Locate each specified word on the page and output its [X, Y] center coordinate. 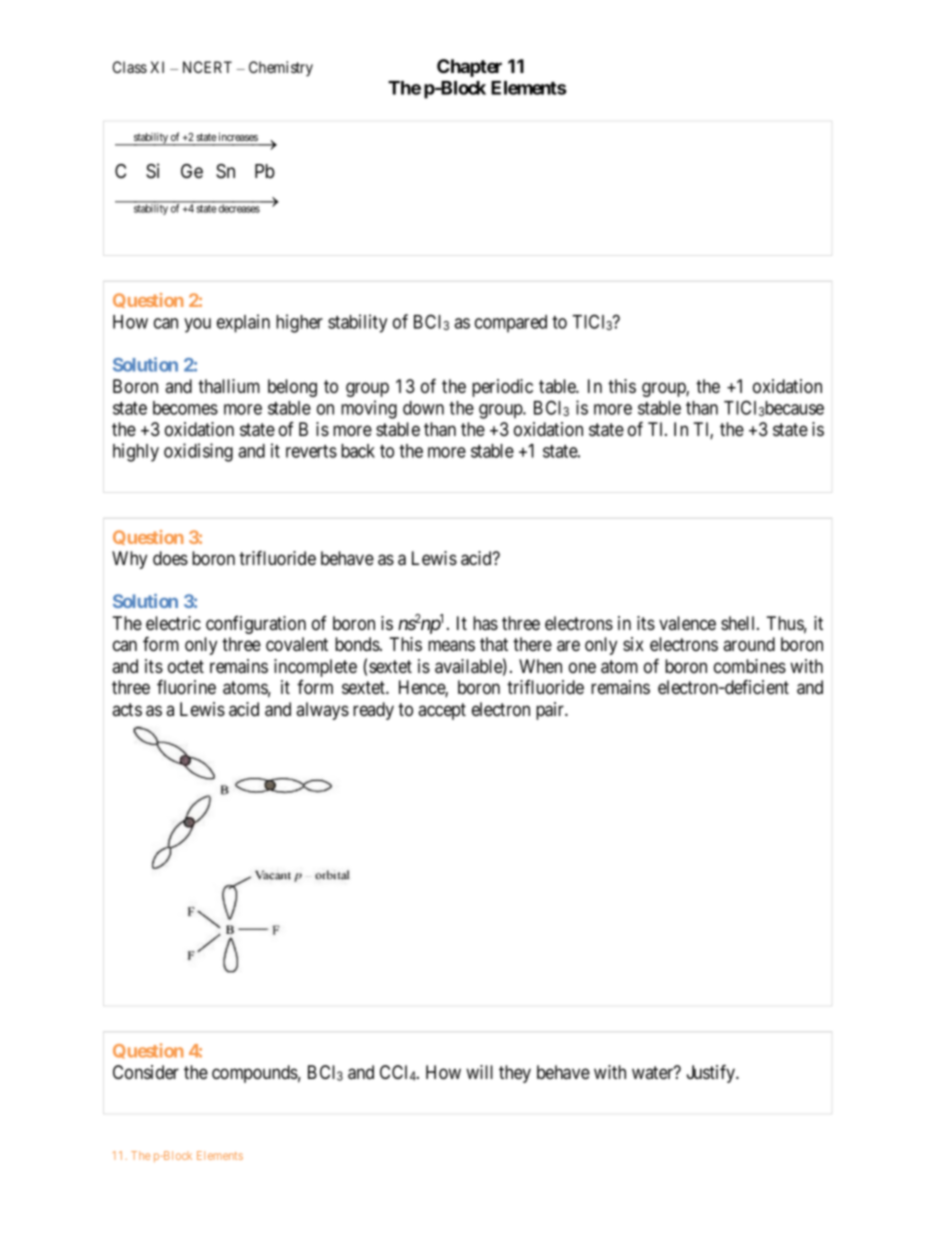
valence [687, 623]
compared [511, 324]
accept [442, 711]
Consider [146, 1072]
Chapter [469, 68]
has [485, 623]
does [170, 558]
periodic [502, 388]
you [197, 325]
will [479, 1072]
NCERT [207, 67]
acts [127, 709]
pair [551, 711]
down [423, 408]
